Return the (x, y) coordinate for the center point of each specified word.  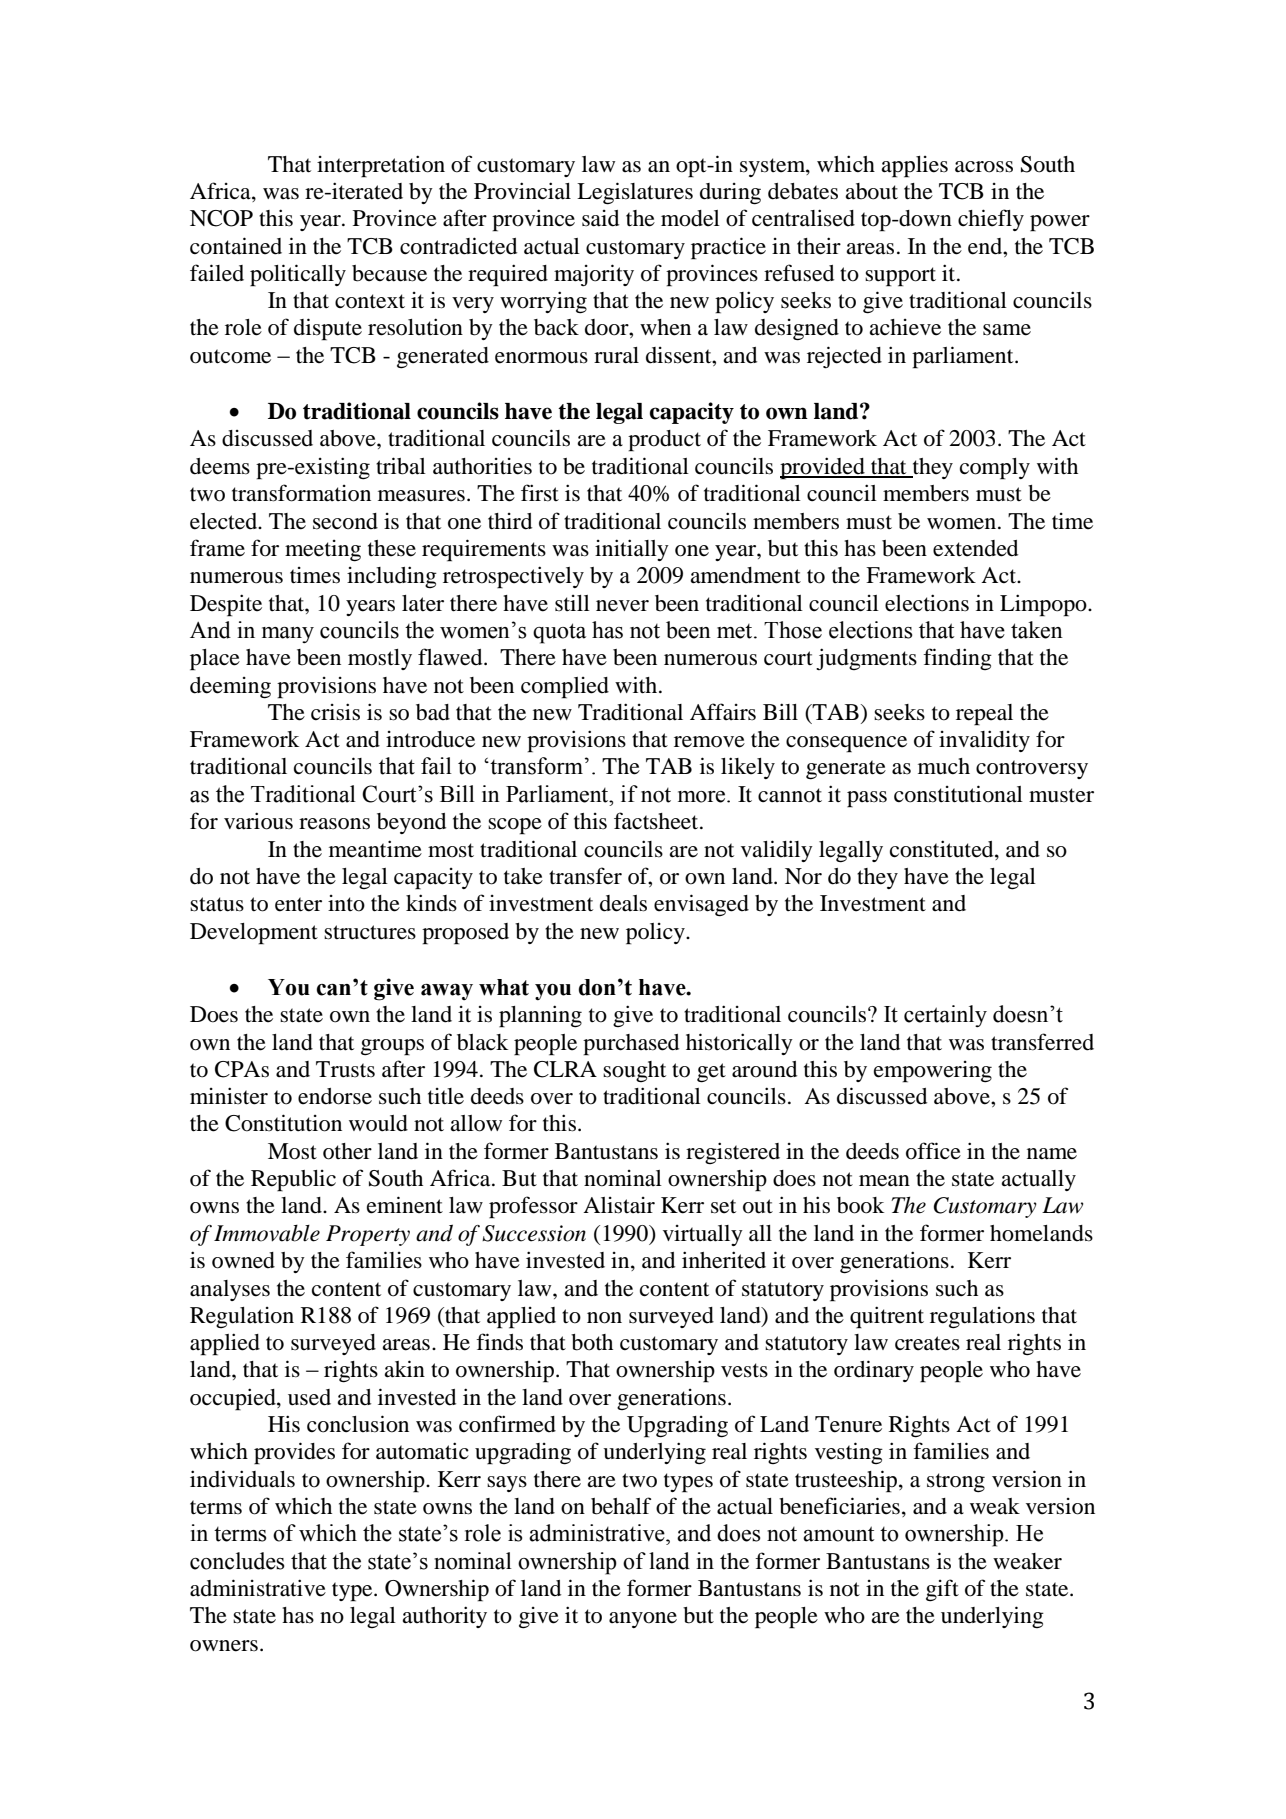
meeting (323, 551)
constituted (943, 849)
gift (942, 1590)
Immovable (267, 1233)
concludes (237, 1561)
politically (298, 275)
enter (298, 904)
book (860, 1205)
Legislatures (635, 193)
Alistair (619, 1205)
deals (623, 903)
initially (632, 550)
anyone (643, 1620)
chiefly (991, 220)
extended (975, 548)
